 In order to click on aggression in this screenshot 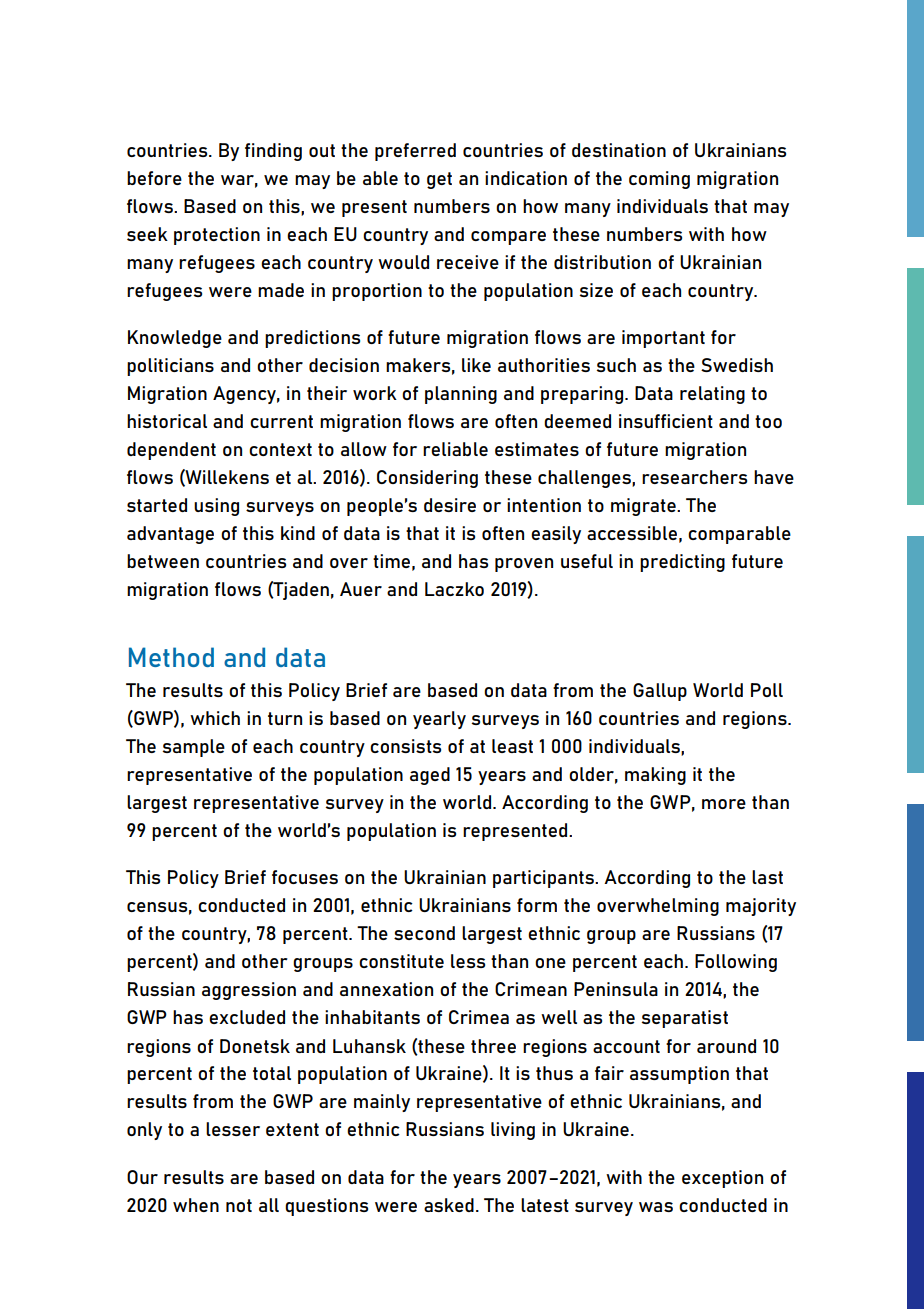, I will do `click(249, 991)`.
